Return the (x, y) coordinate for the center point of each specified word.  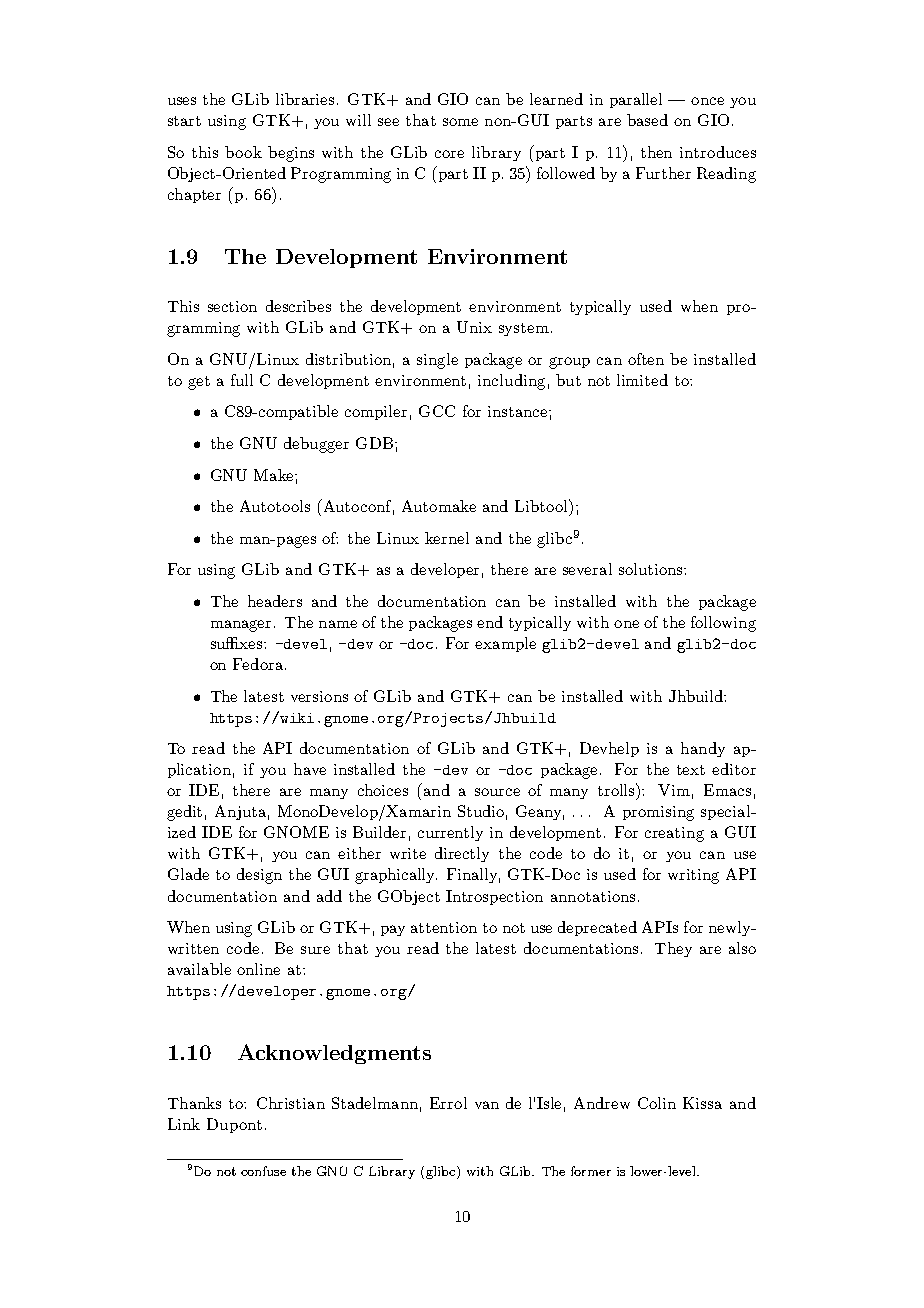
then (656, 152)
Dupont (234, 1125)
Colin (657, 1103)
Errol (448, 1103)
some (460, 122)
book (243, 152)
